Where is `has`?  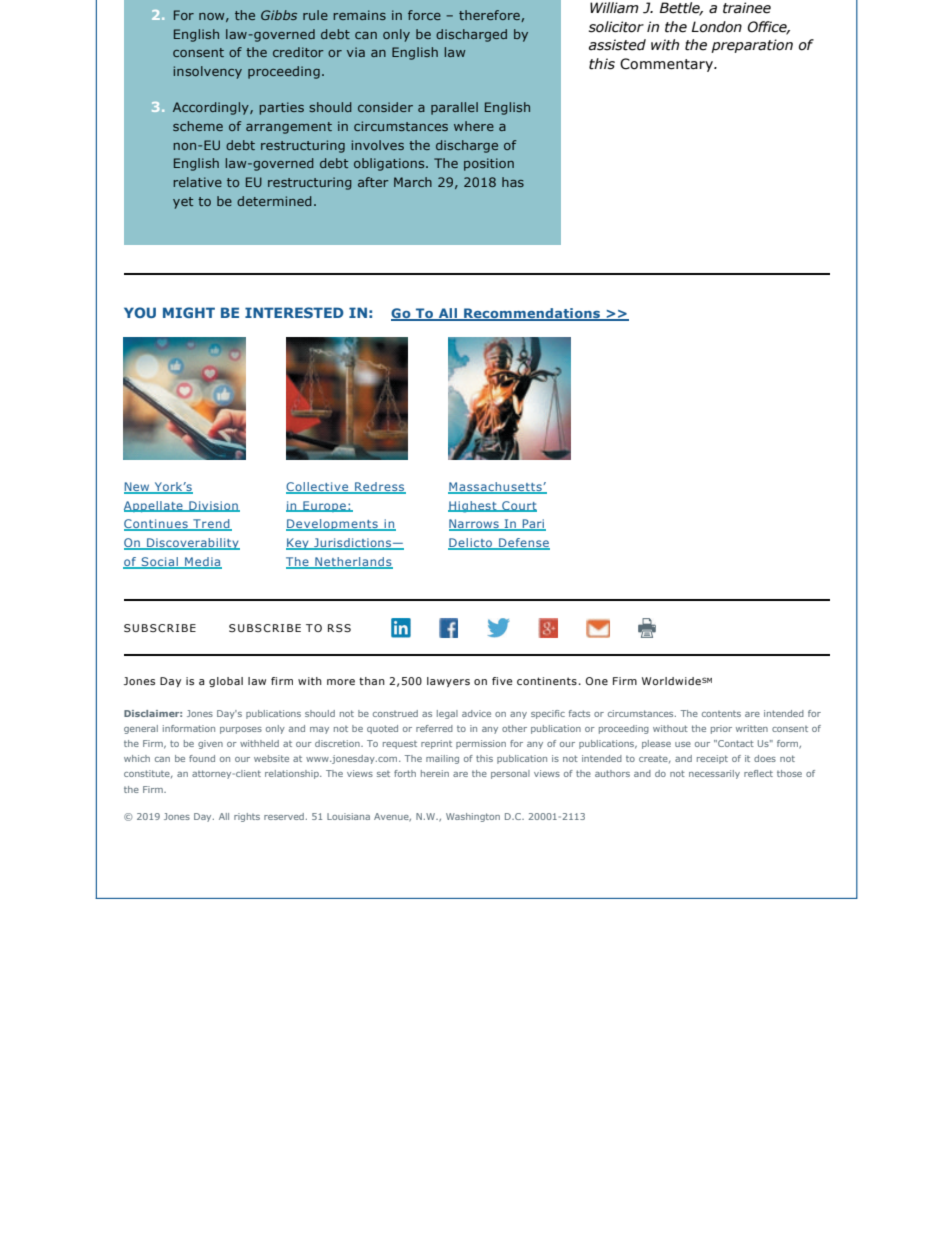 has is located at coordinates (513, 182).
